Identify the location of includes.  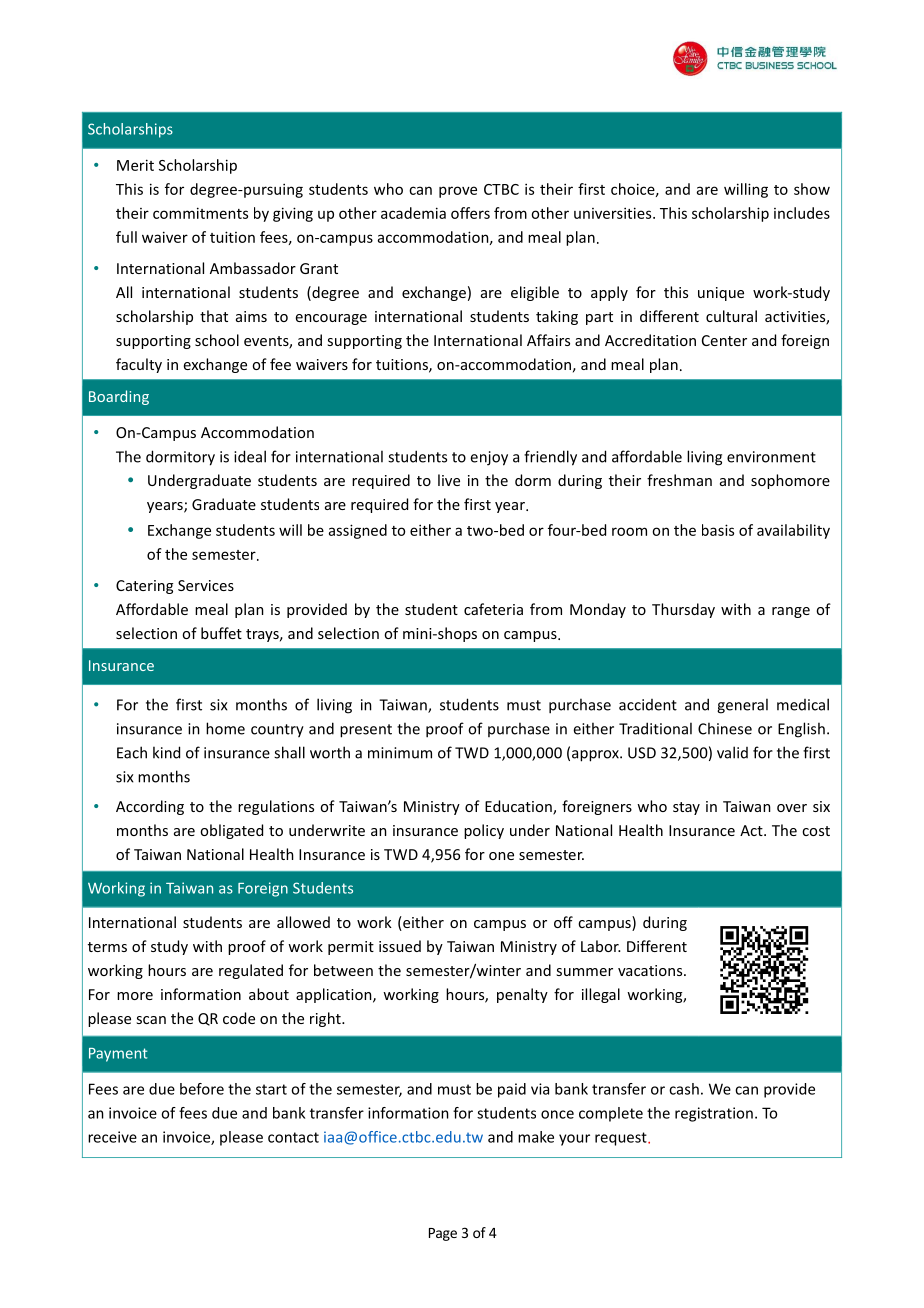
(802, 213).
